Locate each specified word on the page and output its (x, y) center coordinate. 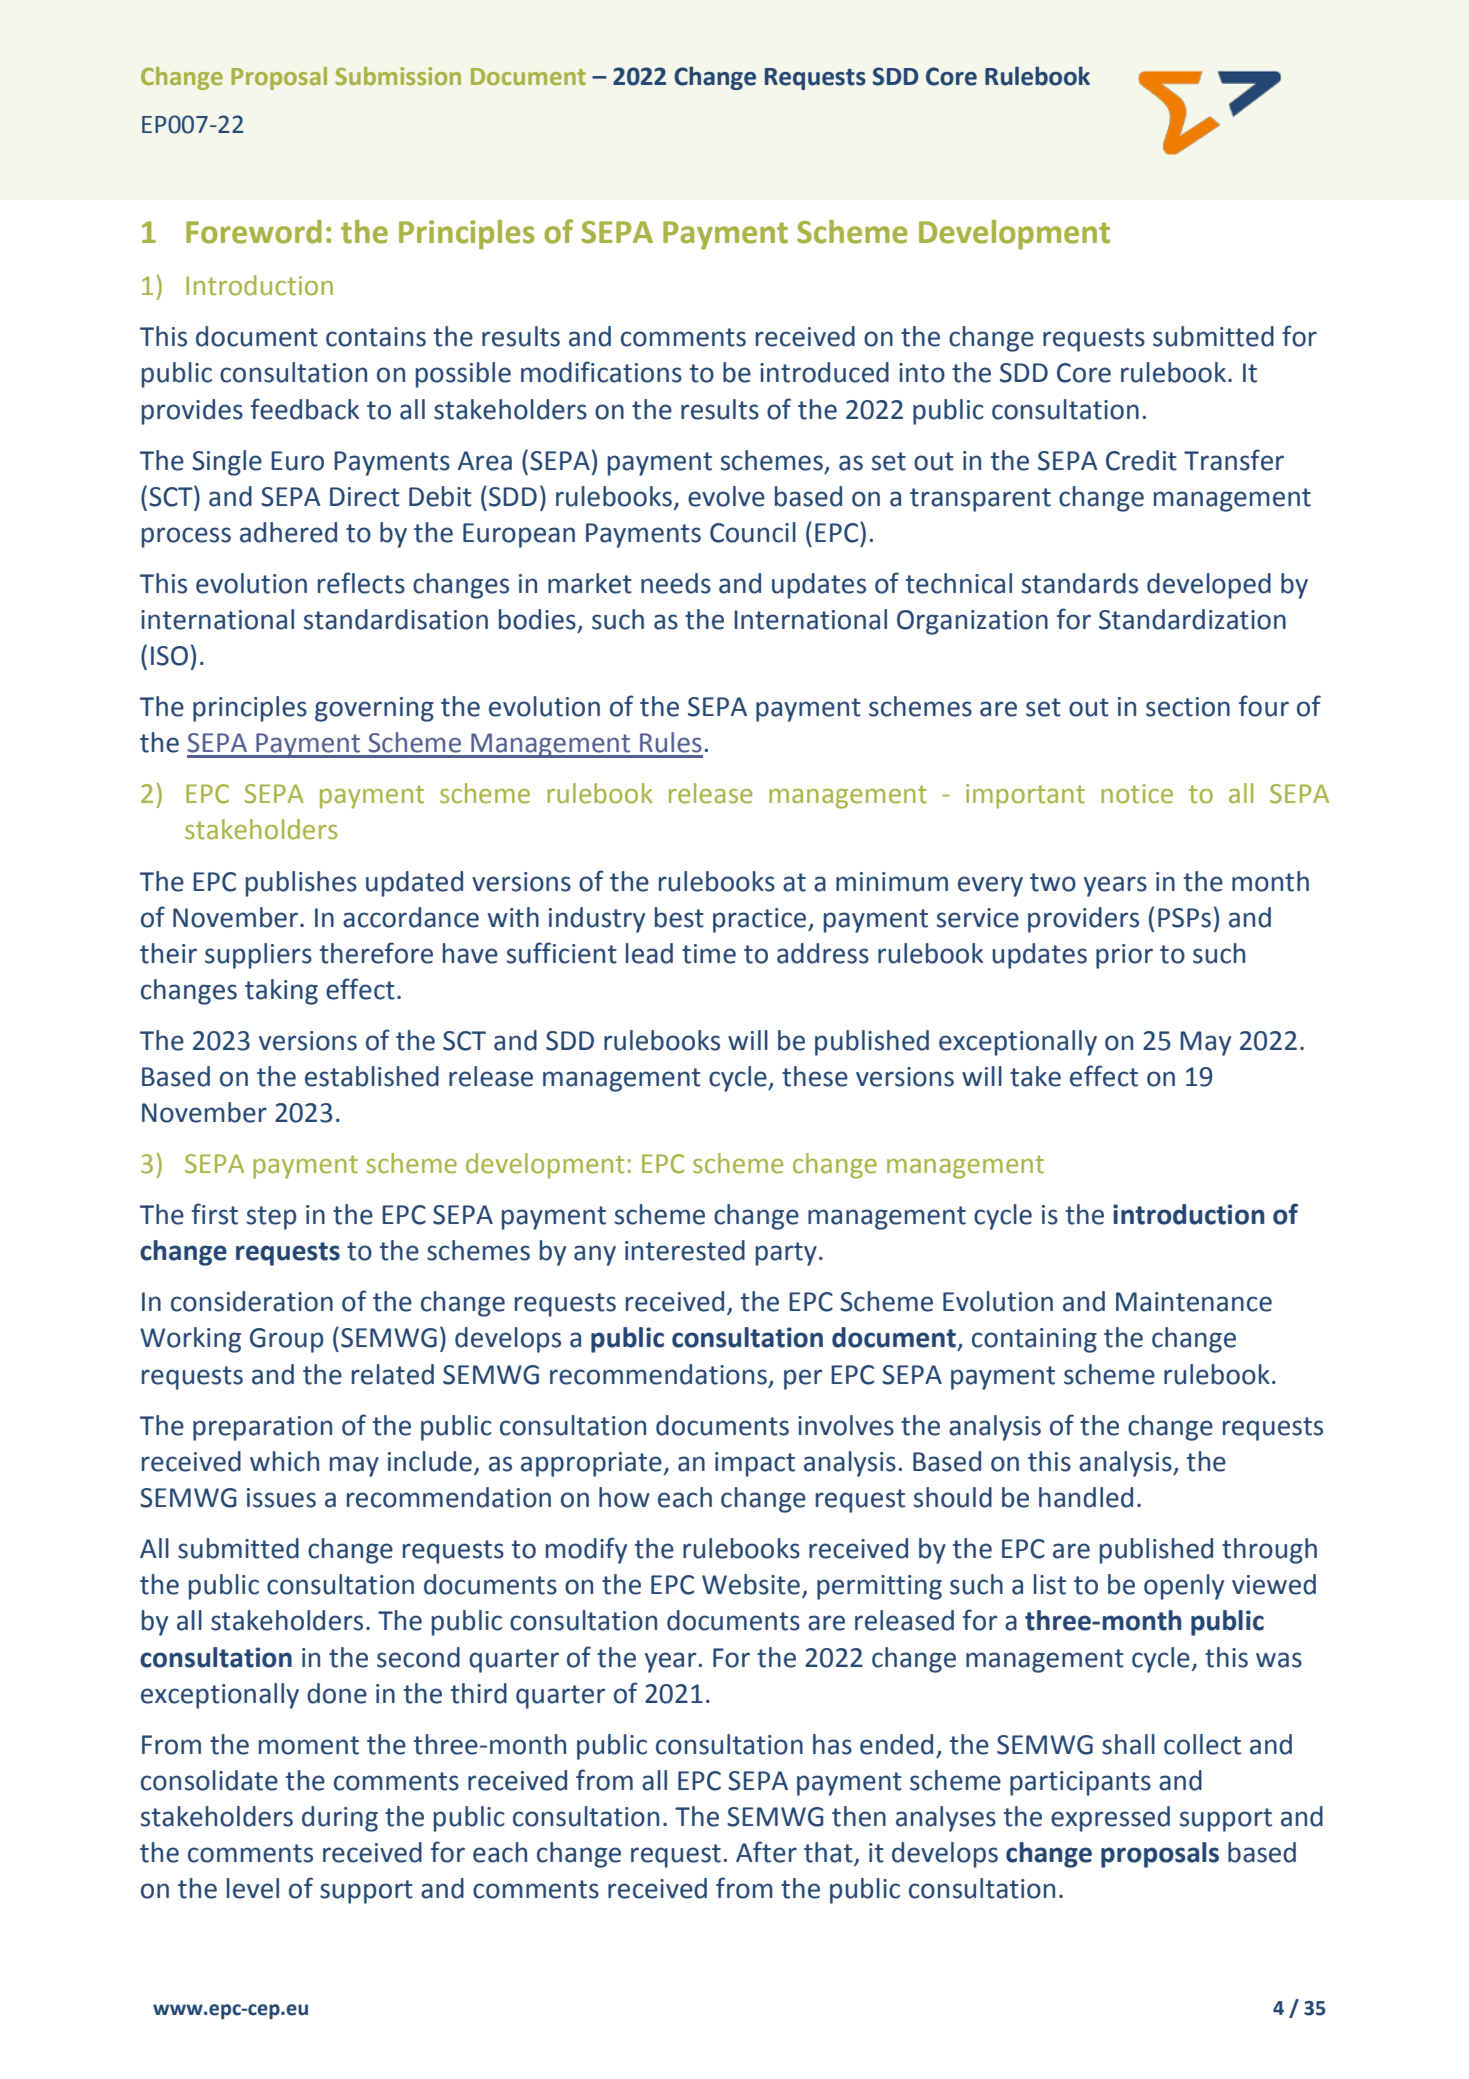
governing (374, 709)
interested (685, 1250)
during (340, 1819)
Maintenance (1194, 1302)
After (766, 1852)
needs (676, 583)
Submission (398, 76)
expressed (1110, 1819)
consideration (252, 1301)
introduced (824, 372)
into (922, 373)
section (1188, 707)
